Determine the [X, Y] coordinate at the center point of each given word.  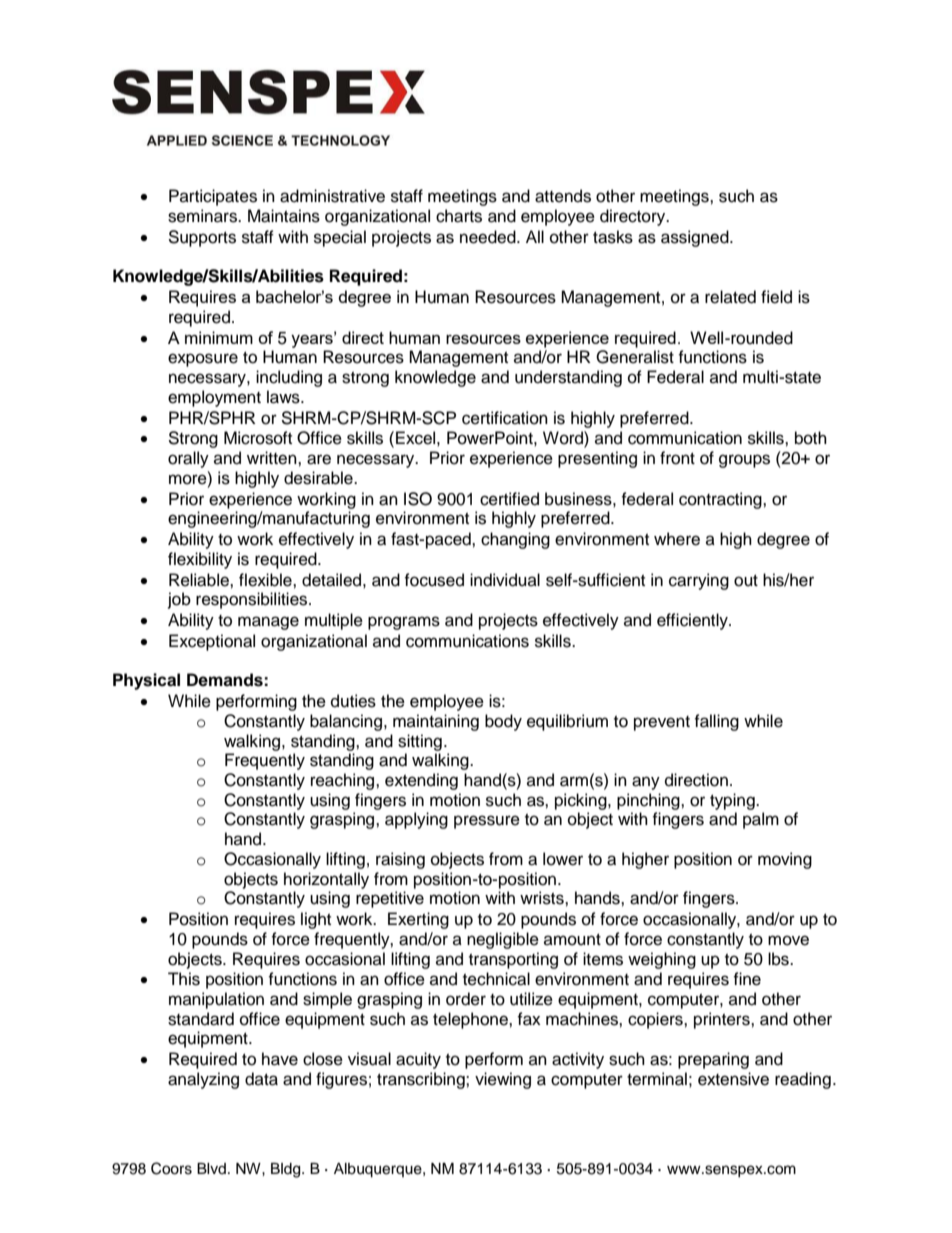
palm [761, 820]
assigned [696, 238]
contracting [721, 500]
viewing [503, 1080]
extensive [733, 1079]
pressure [487, 822]
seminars [203, 216]
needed [489, 237]
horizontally [326, 880]
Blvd [211, 1168]
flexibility [200, 560]
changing [515, 540]
